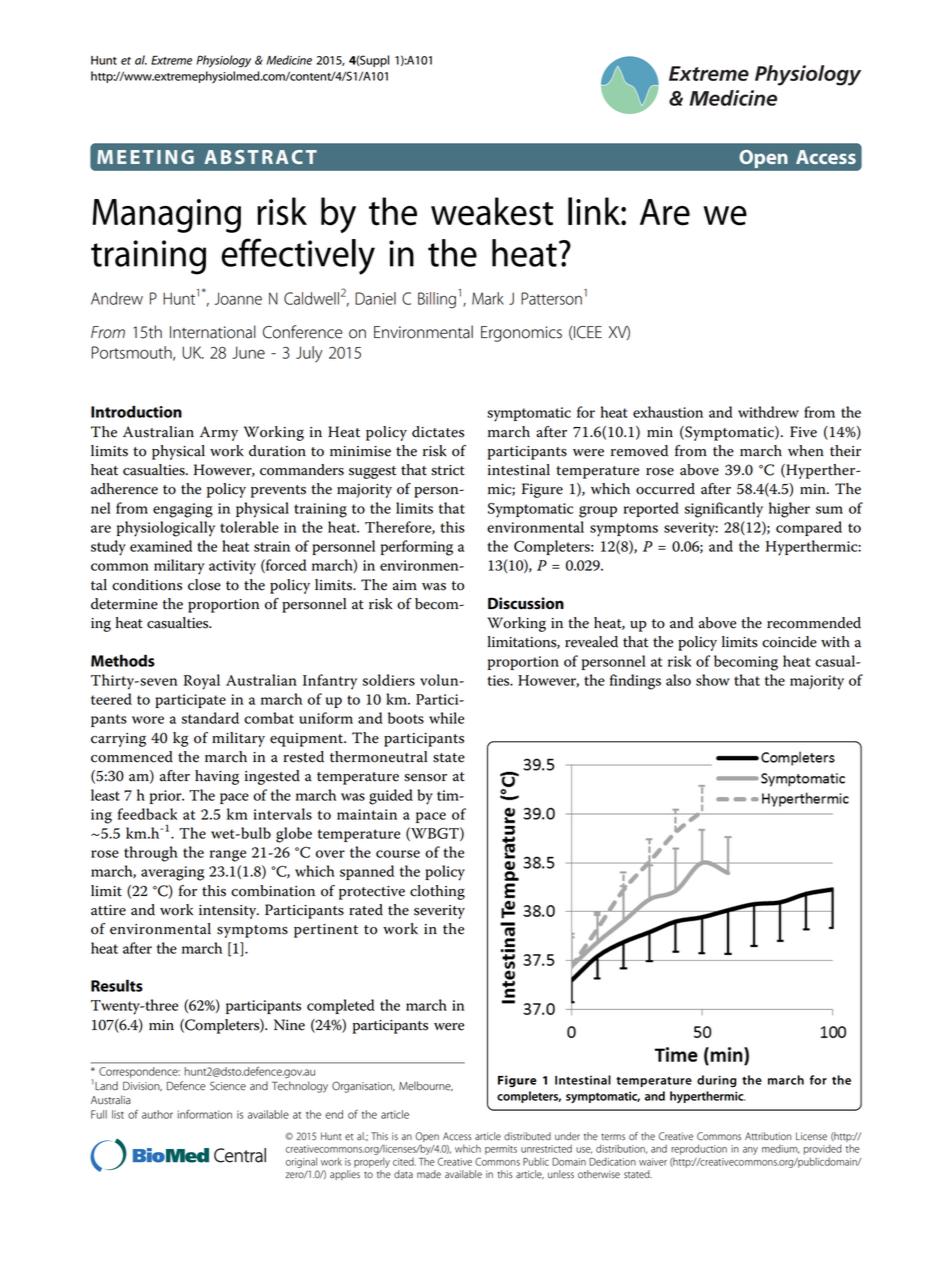 Image resolution: width=952 pixels, height=1270 pixels. What do you see at coordinates (668, 412) in the screenshot?
I see `exhaustion` at bounding box center [668, 412].
